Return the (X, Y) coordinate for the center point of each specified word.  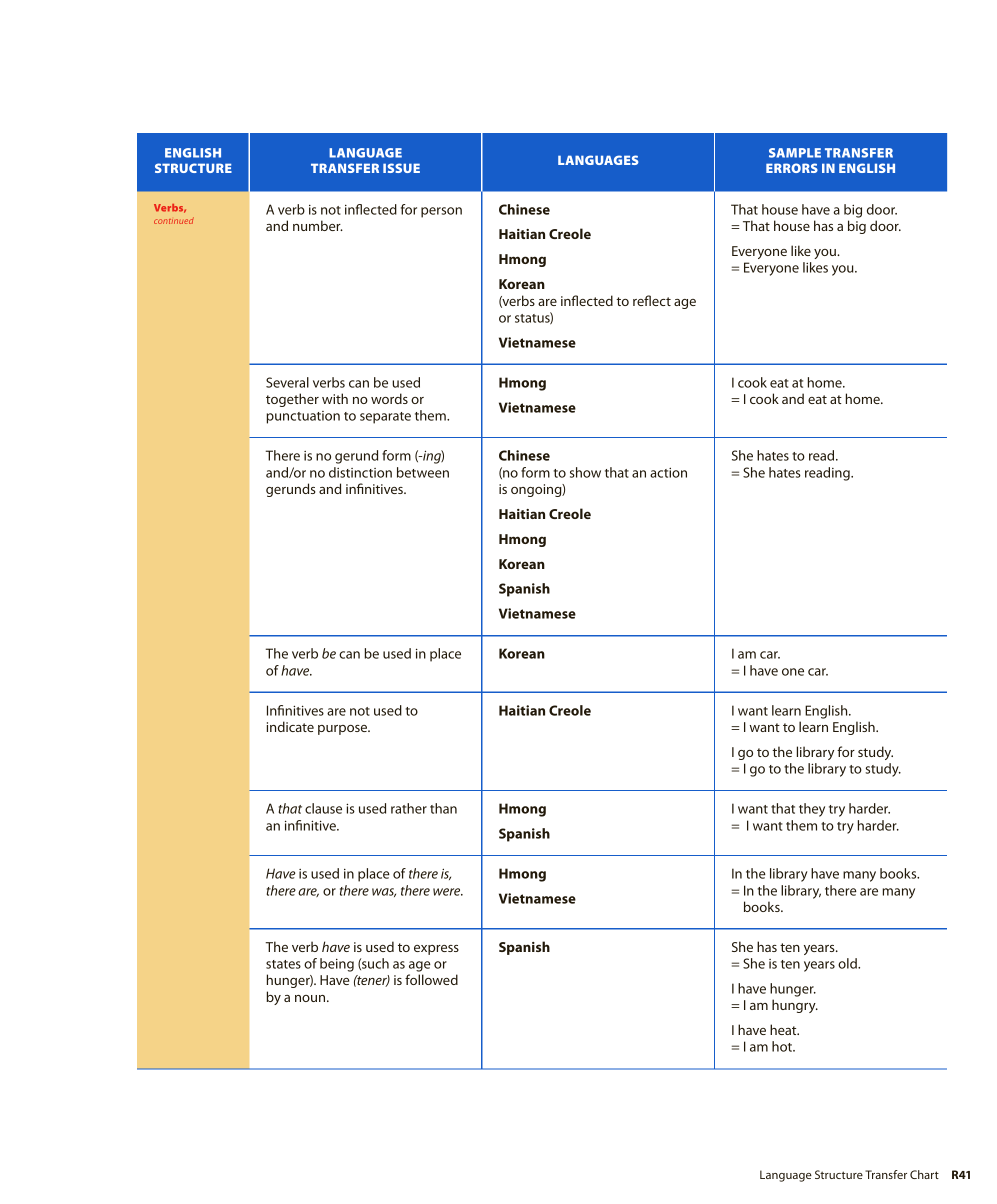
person (441, 212)
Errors (792, 168)
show (585, 472)
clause (323, 808)
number (318, 225)
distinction (360, 472)
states (283, 964)
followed (431, 979)
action (668, 472)
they (812, 810)
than (443, 808)
